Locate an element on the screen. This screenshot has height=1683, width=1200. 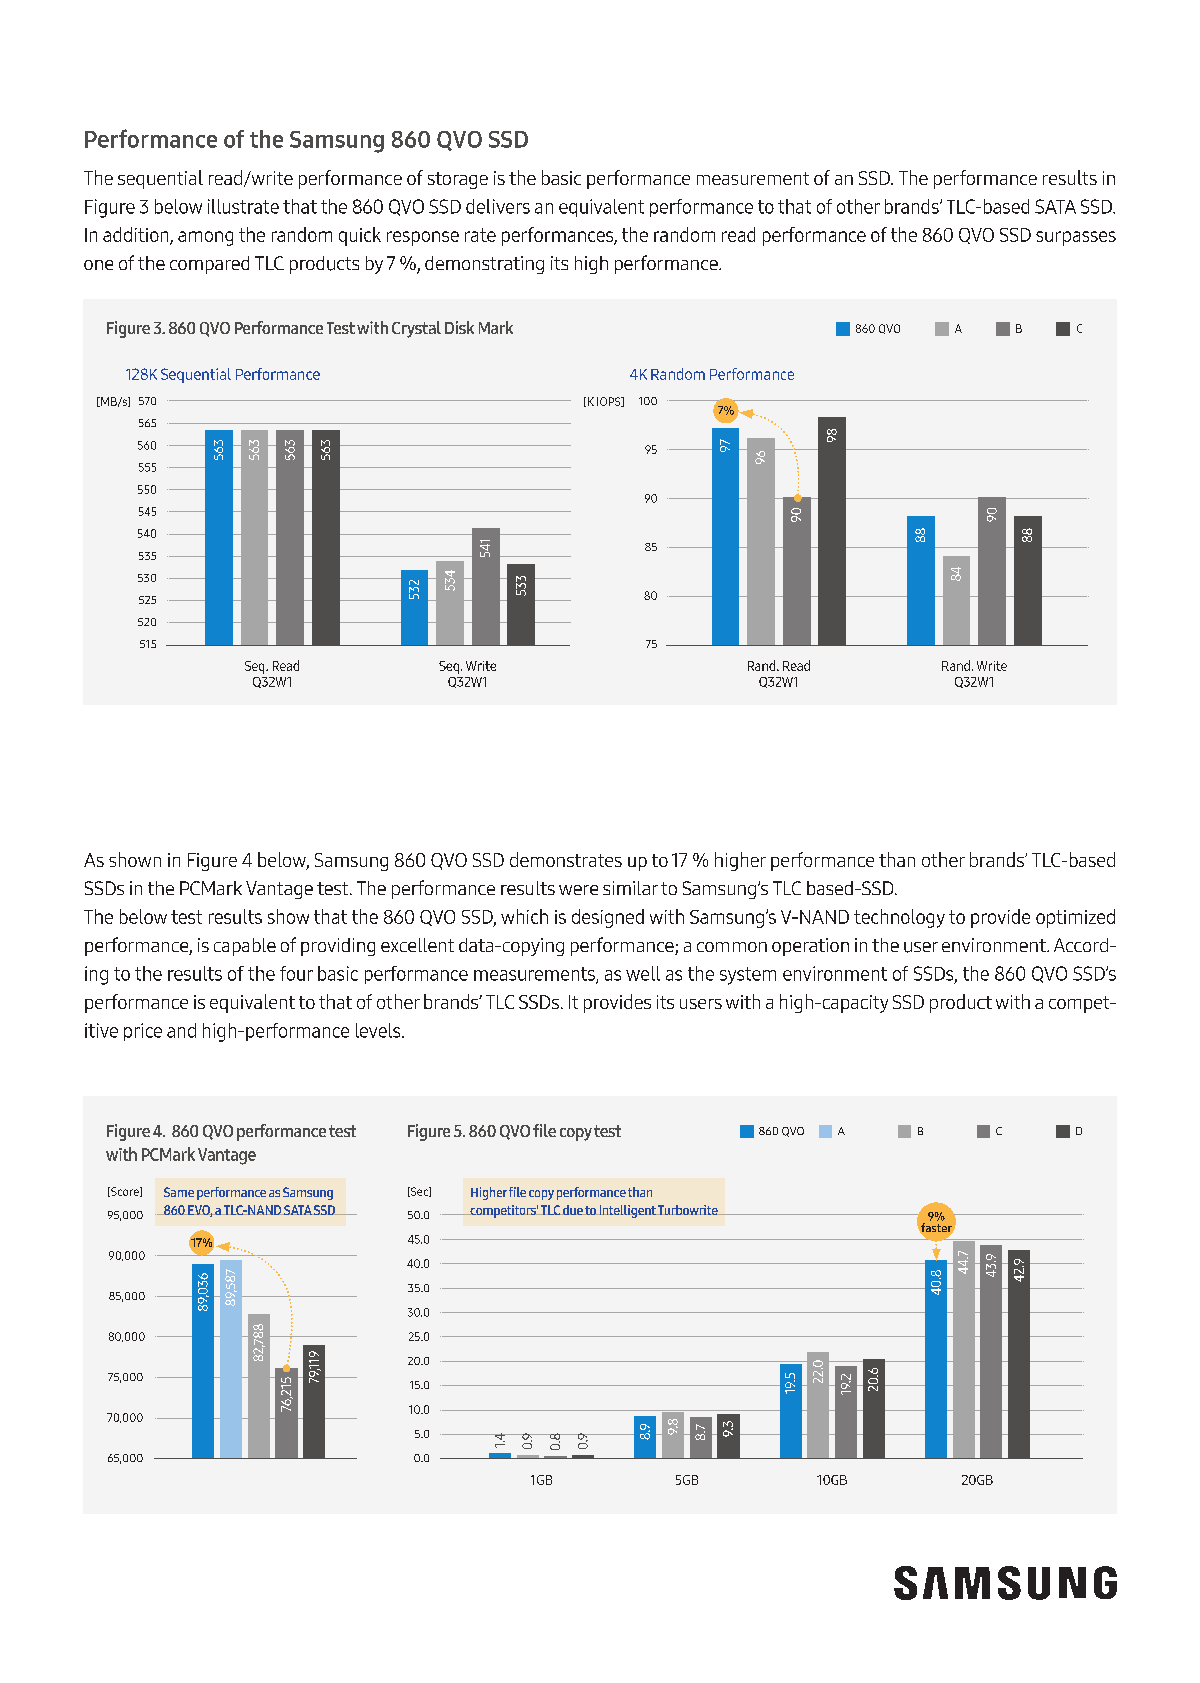
Same is located at coordinates (179, 1192).
